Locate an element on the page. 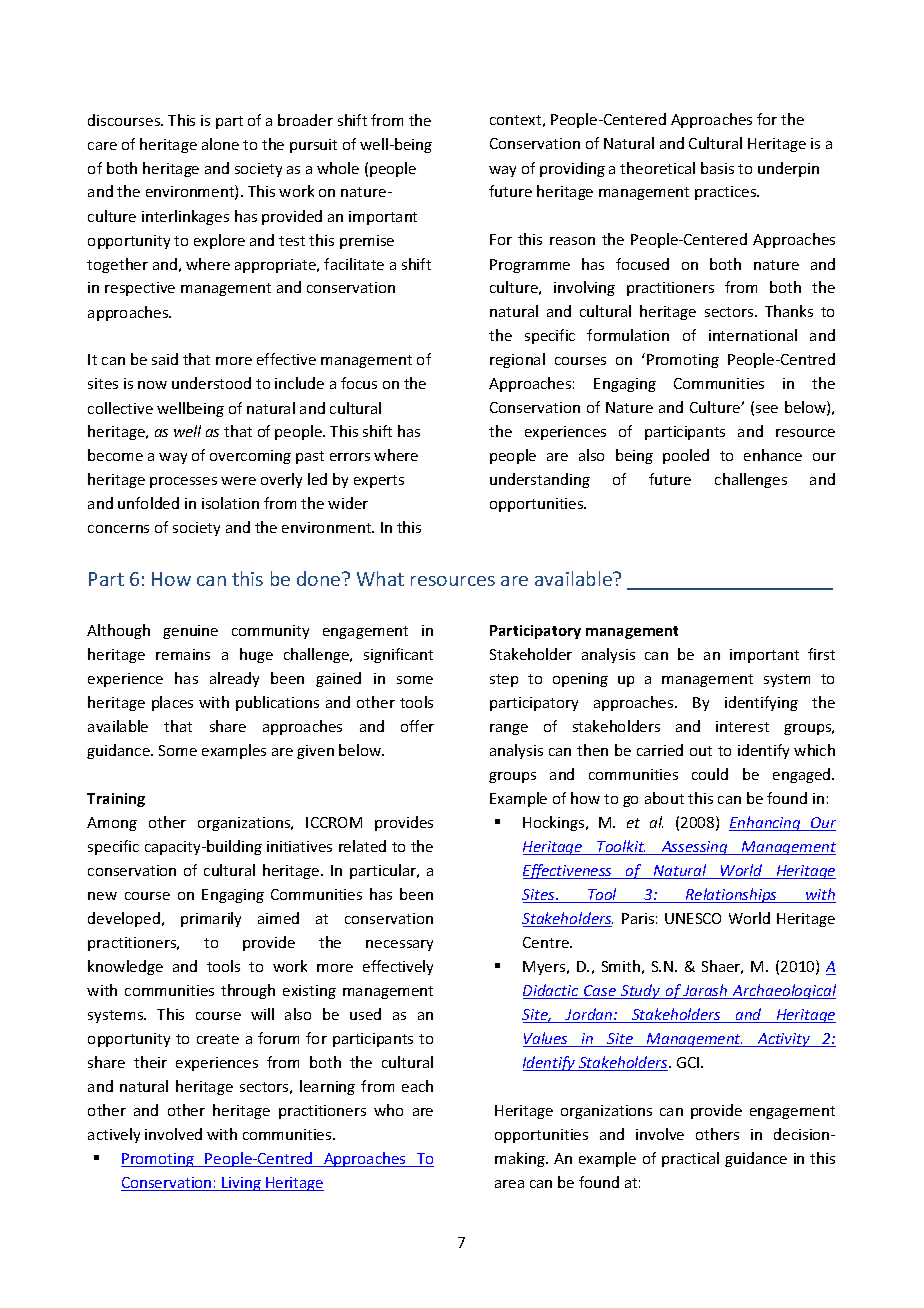 This image has height=1308, width=924. basis is located at coordinates (717, 168).
